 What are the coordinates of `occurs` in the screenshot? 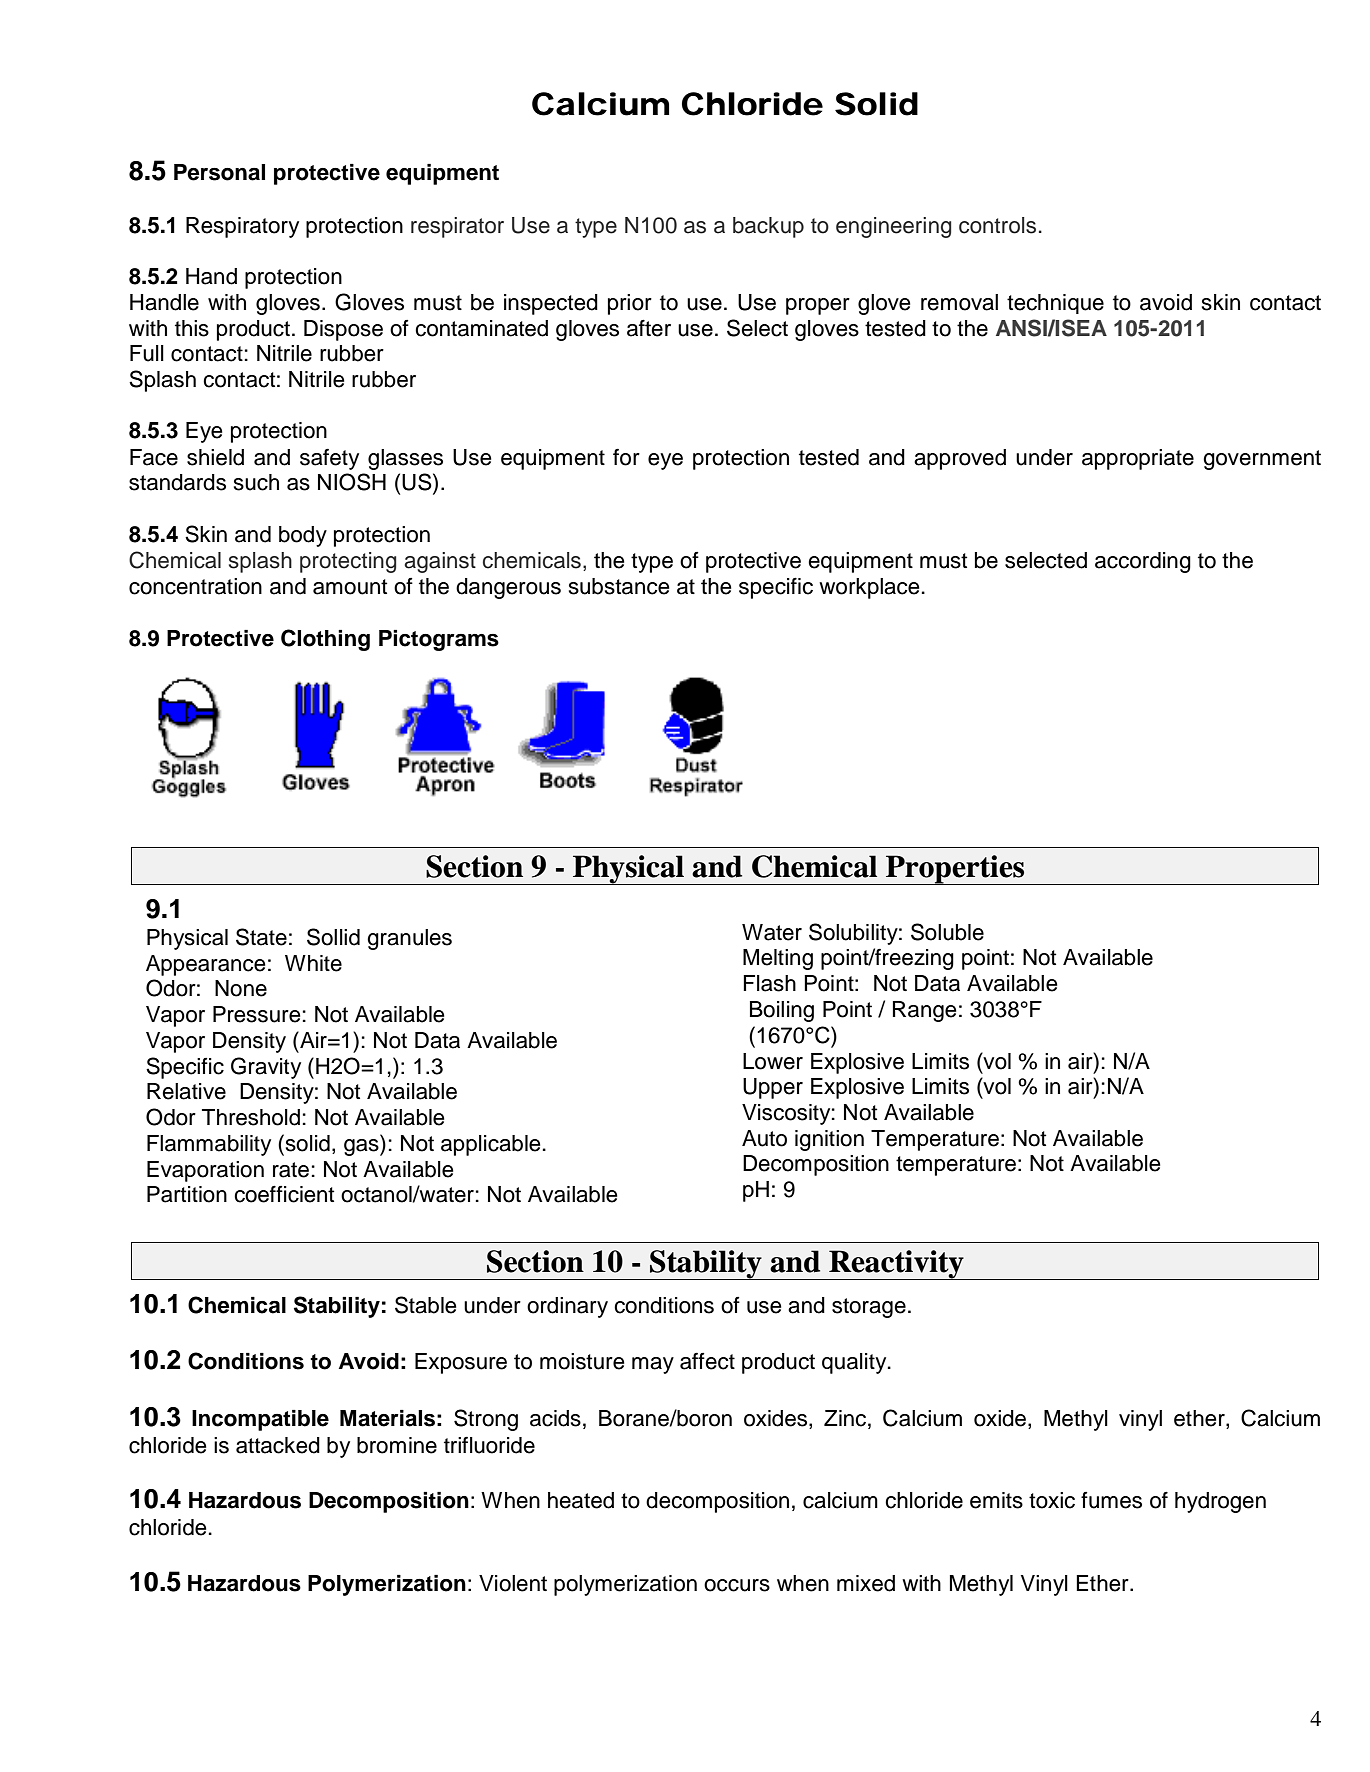 It's located at (737, 1585).
